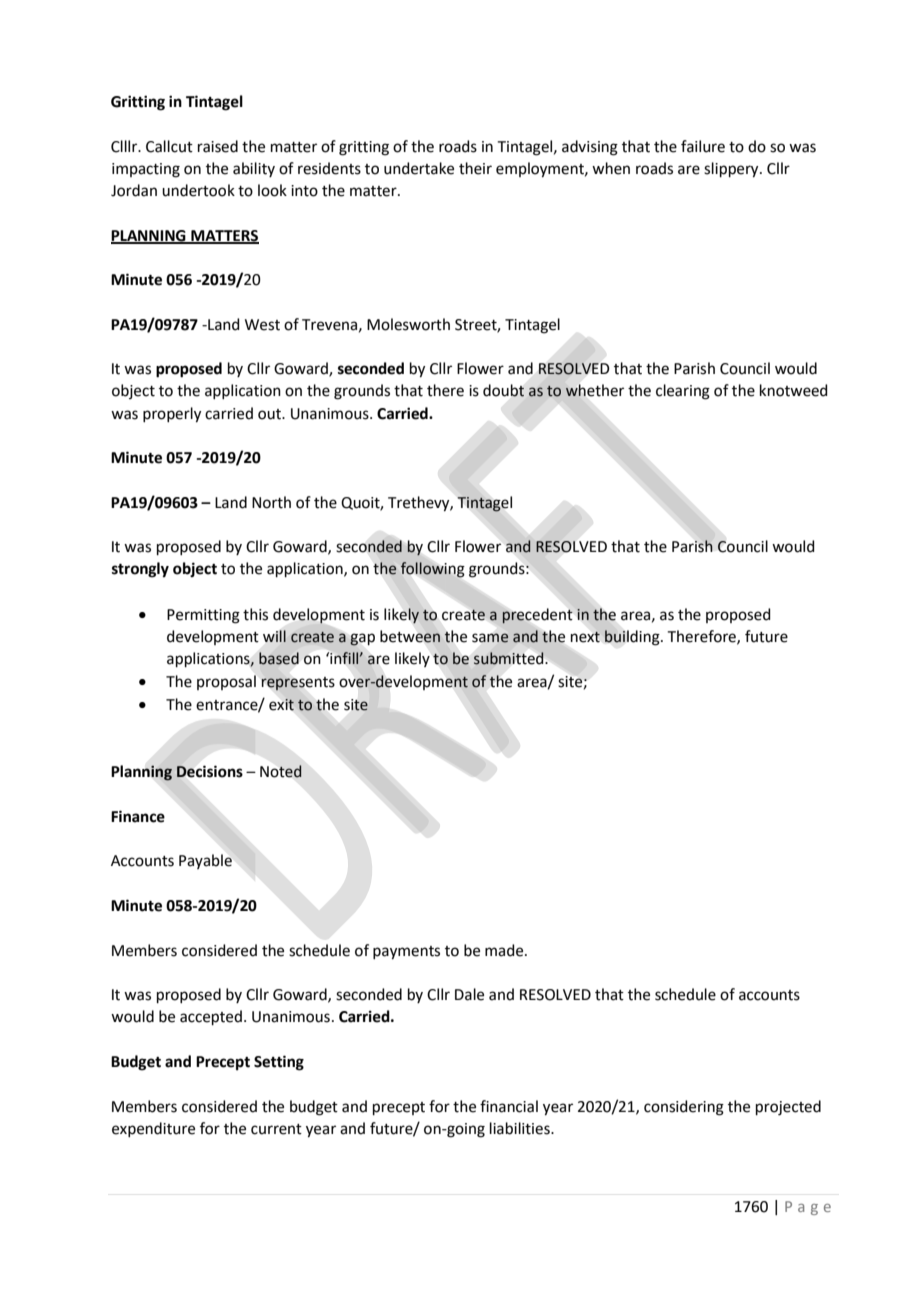 The height and width of the screenshot is (1308, 924). Describe the element at coordinates (683, 392) in the screenshot. I see `clearing` at that location.
